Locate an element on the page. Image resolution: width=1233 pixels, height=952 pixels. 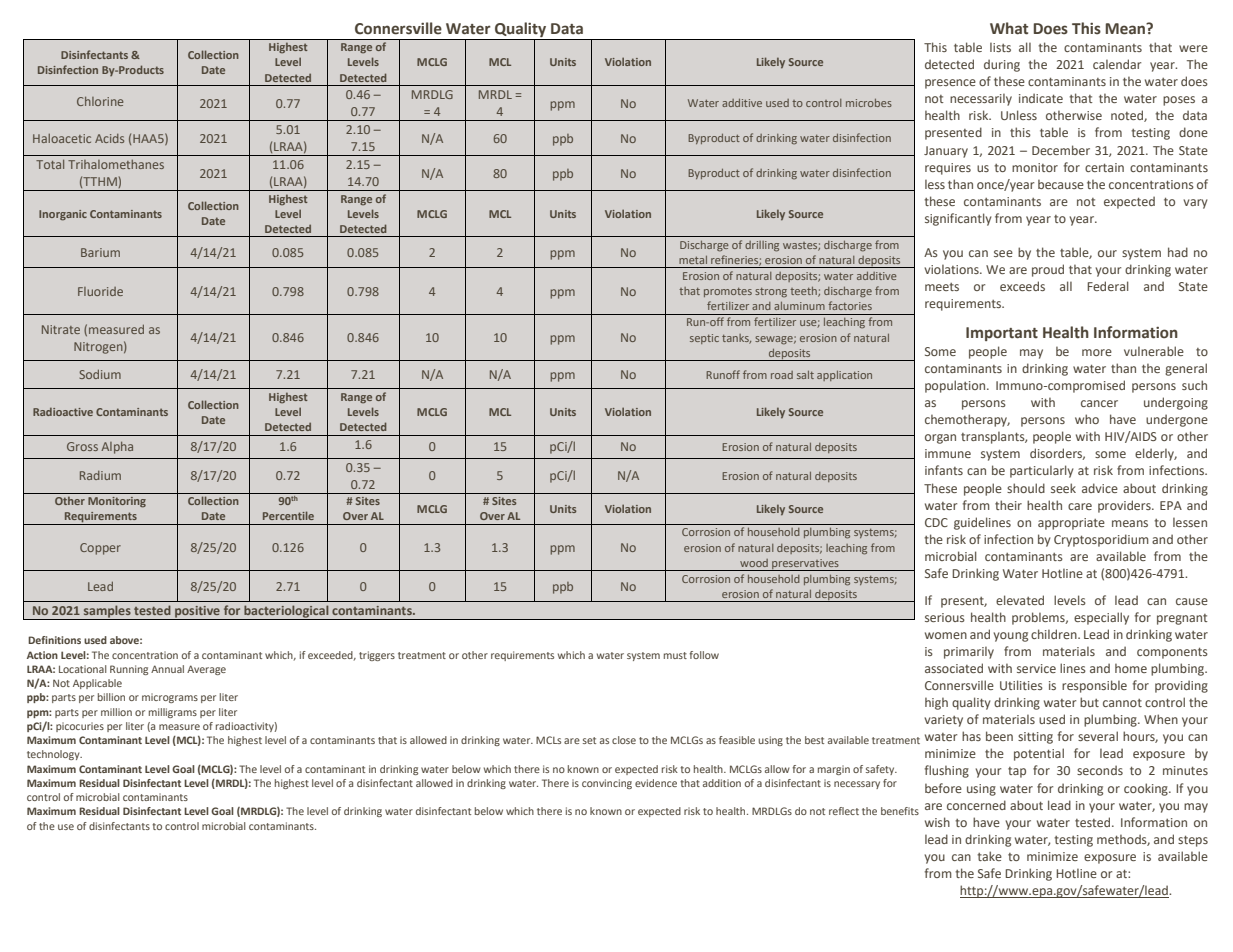
Chlorine is located at coordinates (100, 101).
